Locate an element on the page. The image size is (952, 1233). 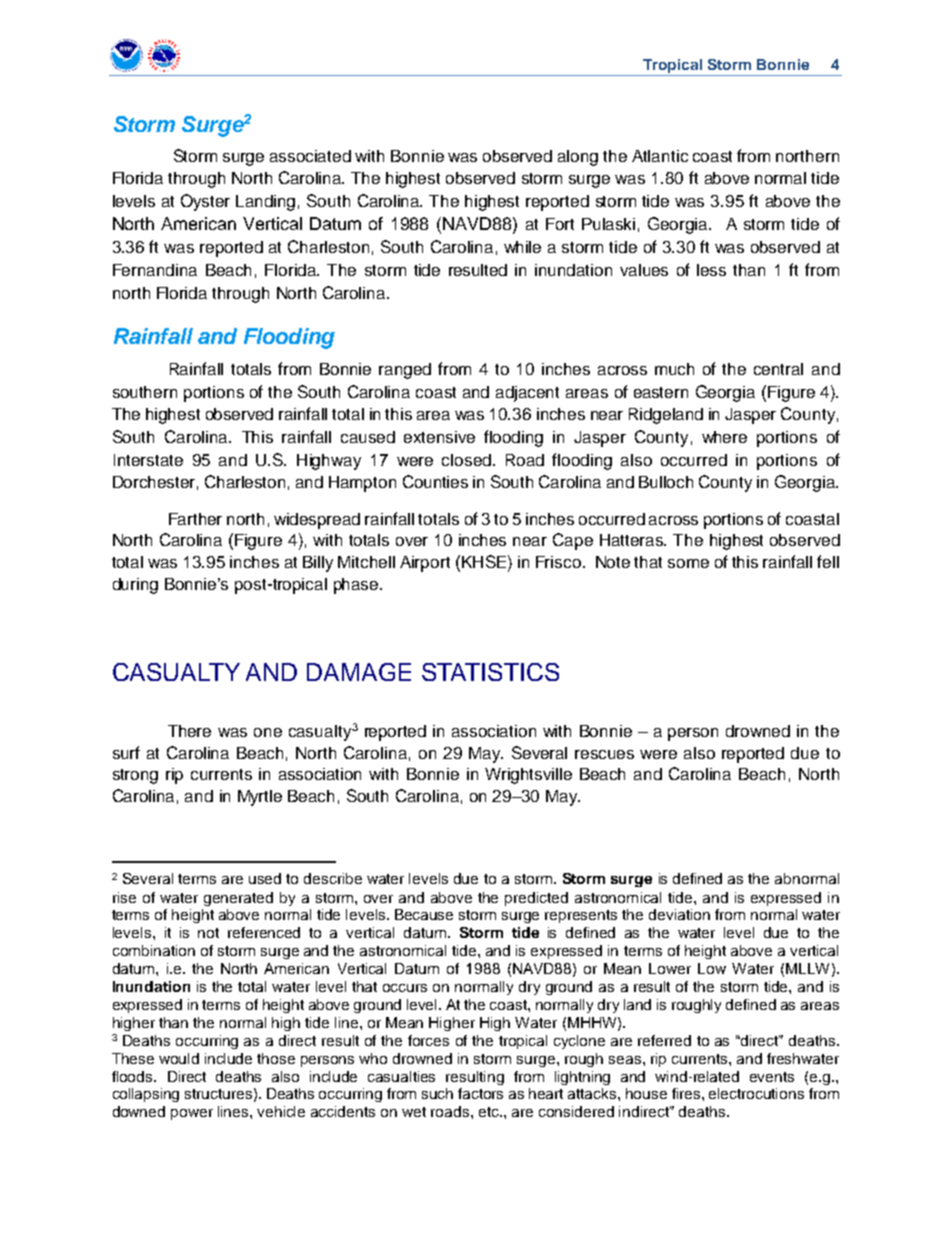
deviation is located at coordinates (679, 914).
